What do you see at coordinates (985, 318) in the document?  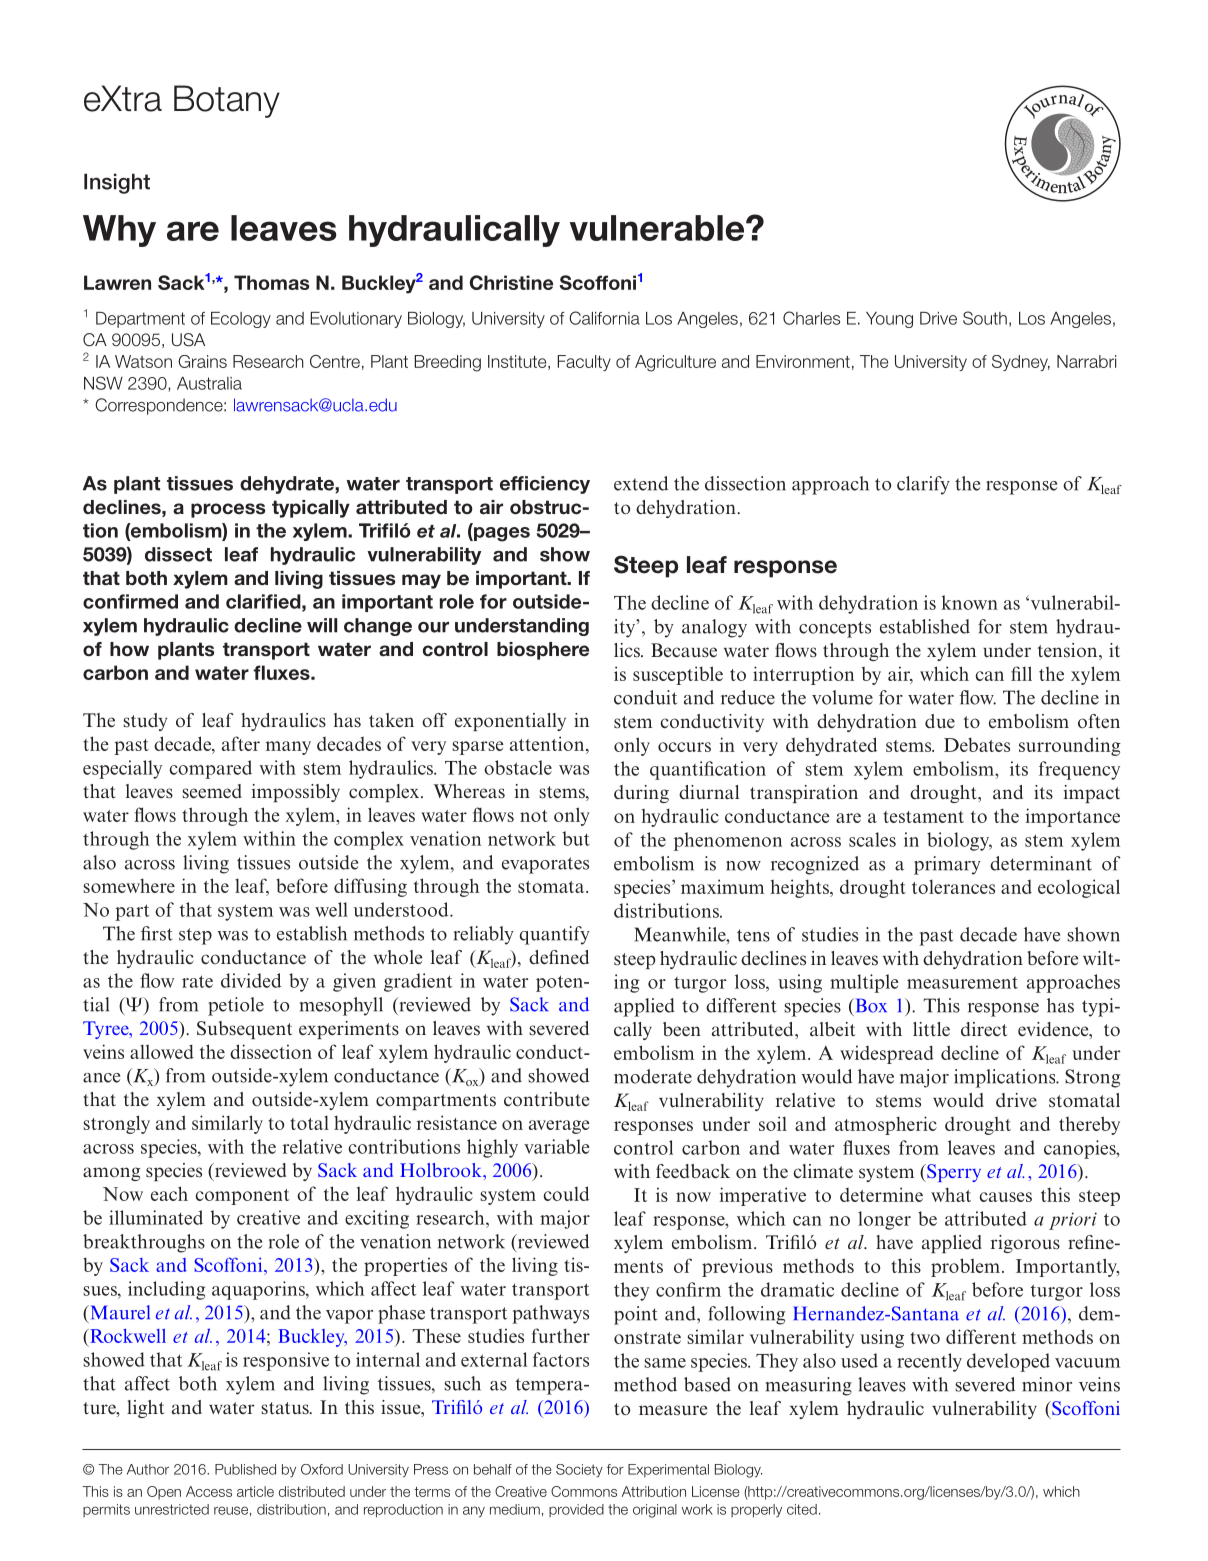 I see `South` at bounding box center [985, 318].
